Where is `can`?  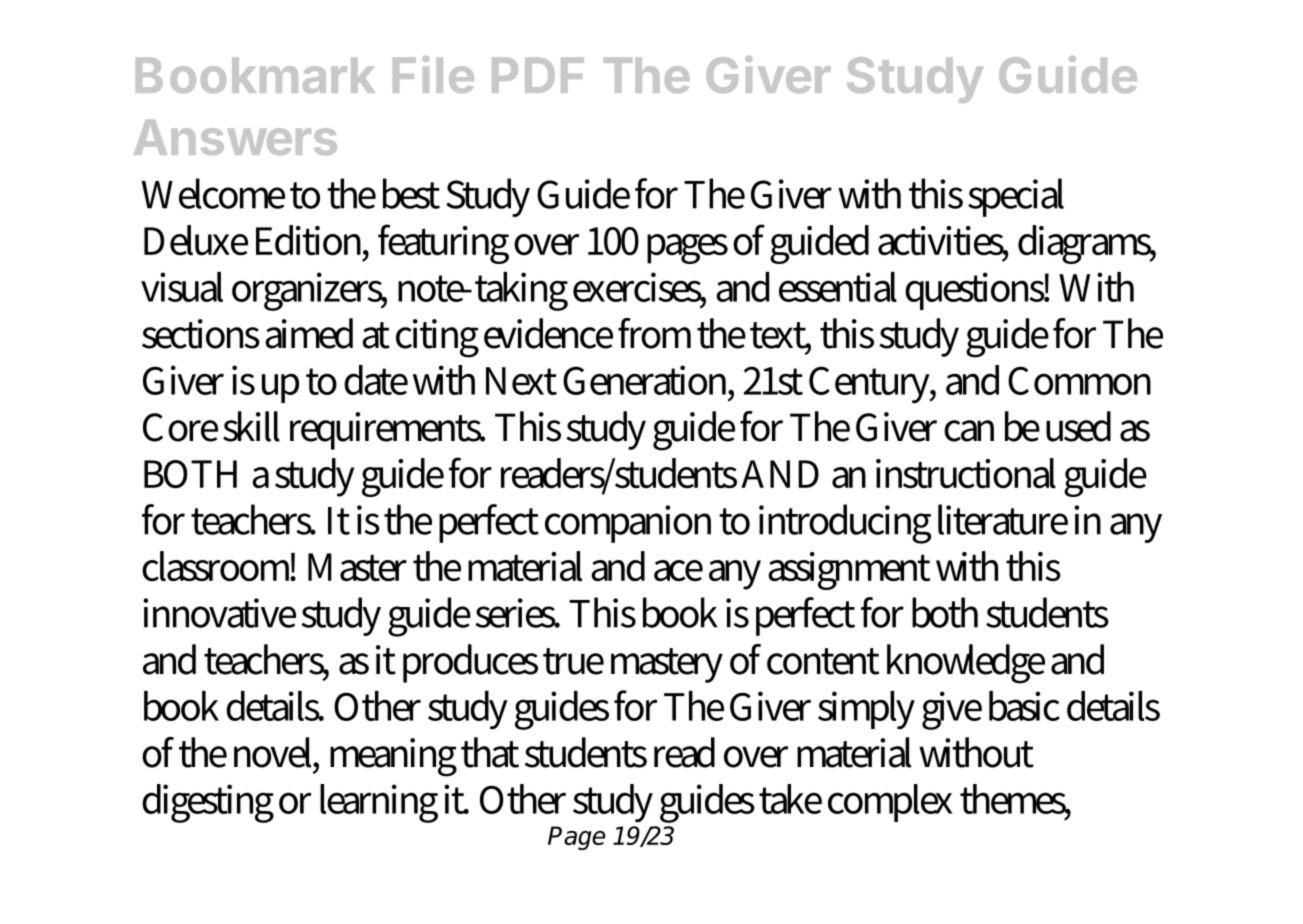
can is located at coordinates (969, 431).
